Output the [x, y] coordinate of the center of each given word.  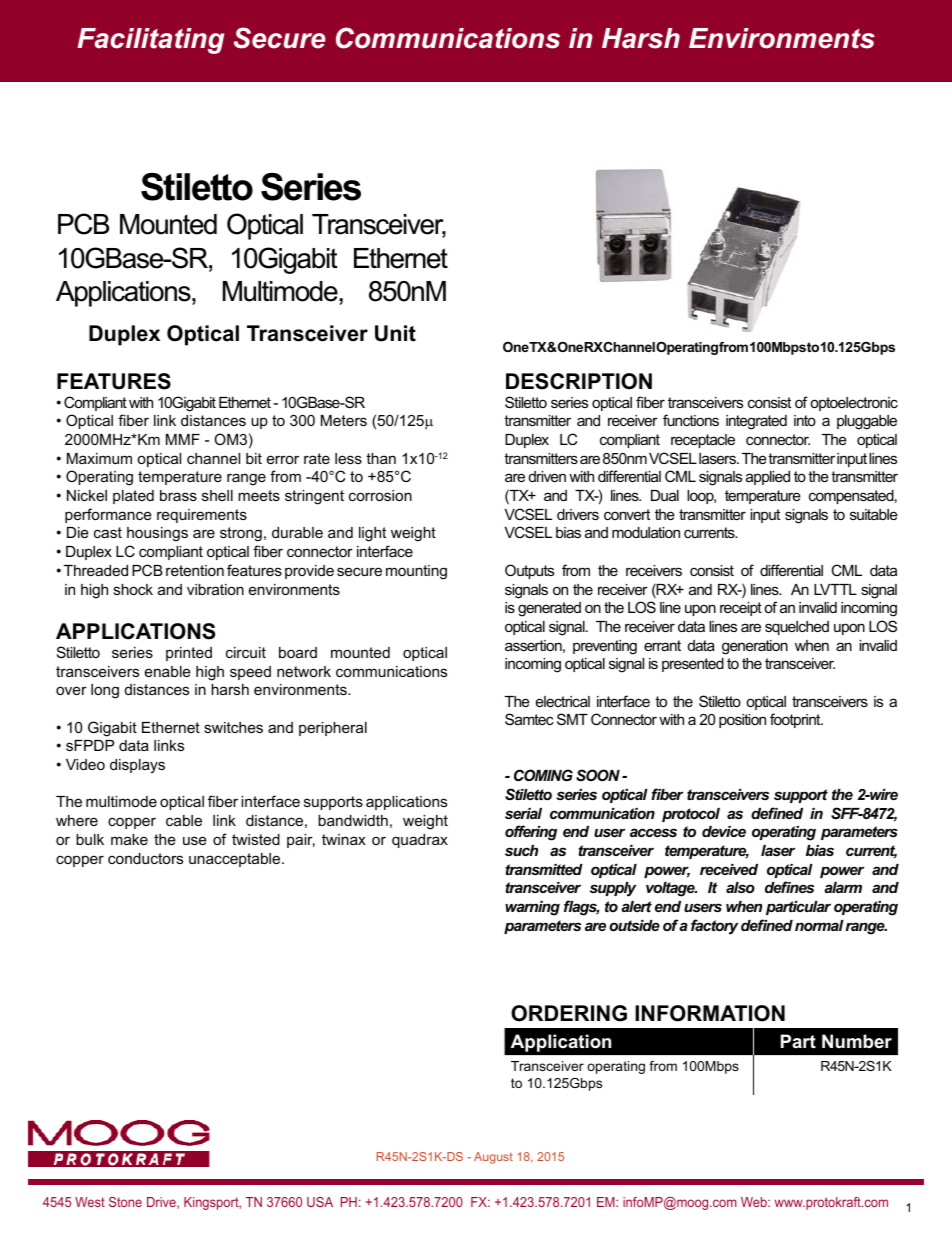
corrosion [380, 495]
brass [178, 495]
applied [768, 478]
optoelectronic [854, 404]
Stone [125, 1202]
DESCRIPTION [579, 381]
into [805, 420]
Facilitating [150, 41]
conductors [145, 858]
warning [532, 908]
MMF [183, 439]
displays [137, 766]
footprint [796, 720]
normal [819, 925]
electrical [563, 701]
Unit [395, 333]
